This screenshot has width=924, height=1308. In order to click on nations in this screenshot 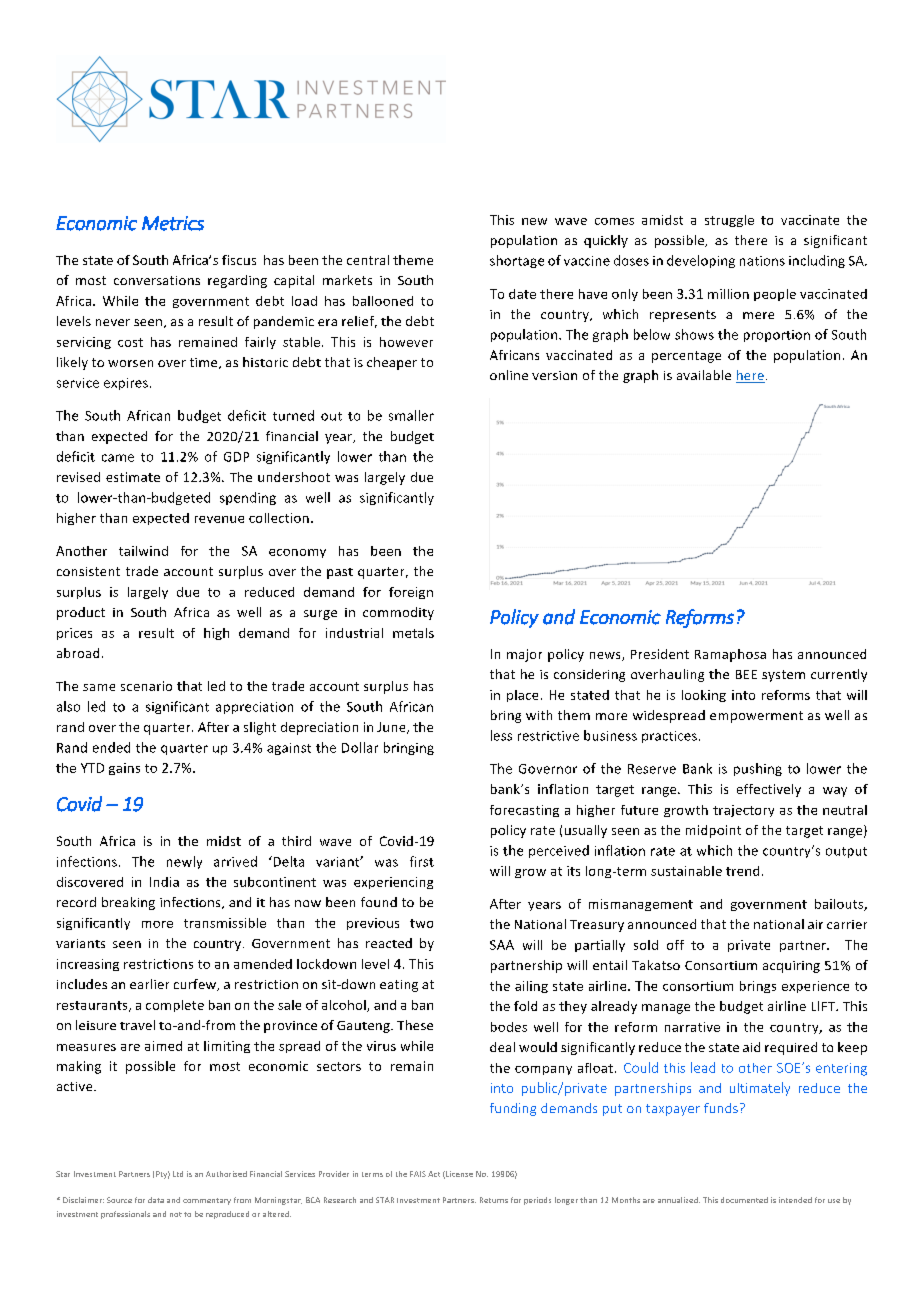, I will do `click(762, 261)`.
